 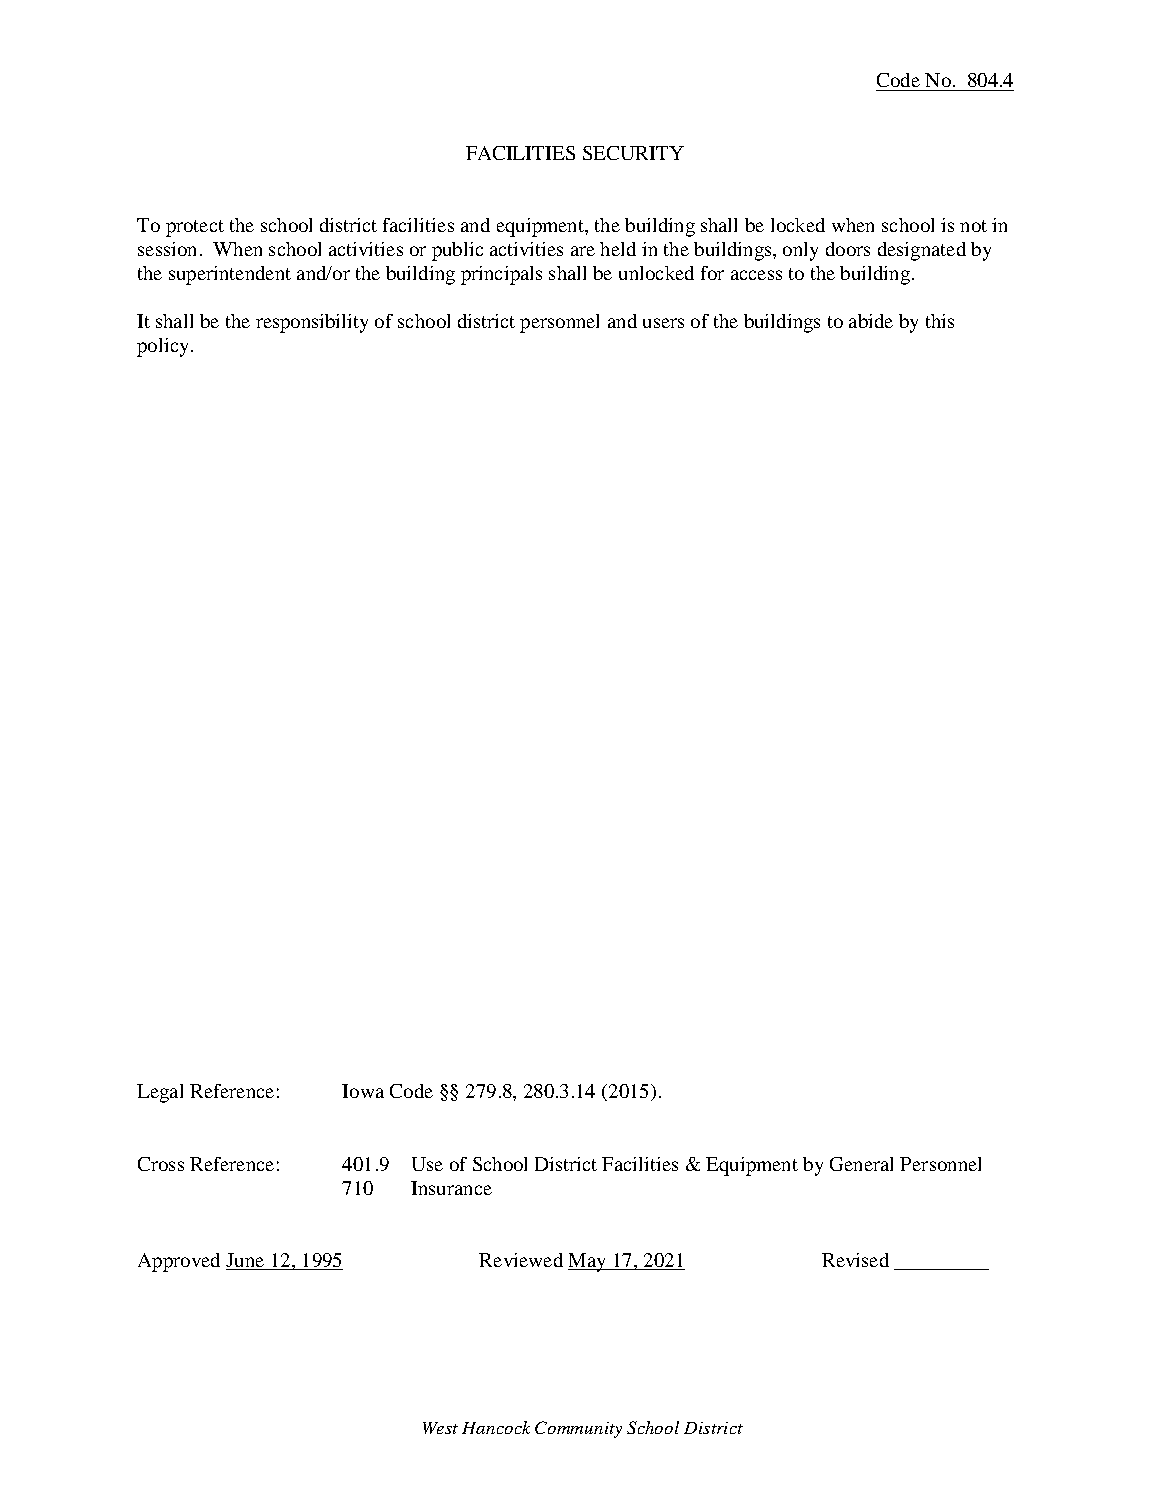 I want to click on Insurance, so click(x=451, y=1188).
